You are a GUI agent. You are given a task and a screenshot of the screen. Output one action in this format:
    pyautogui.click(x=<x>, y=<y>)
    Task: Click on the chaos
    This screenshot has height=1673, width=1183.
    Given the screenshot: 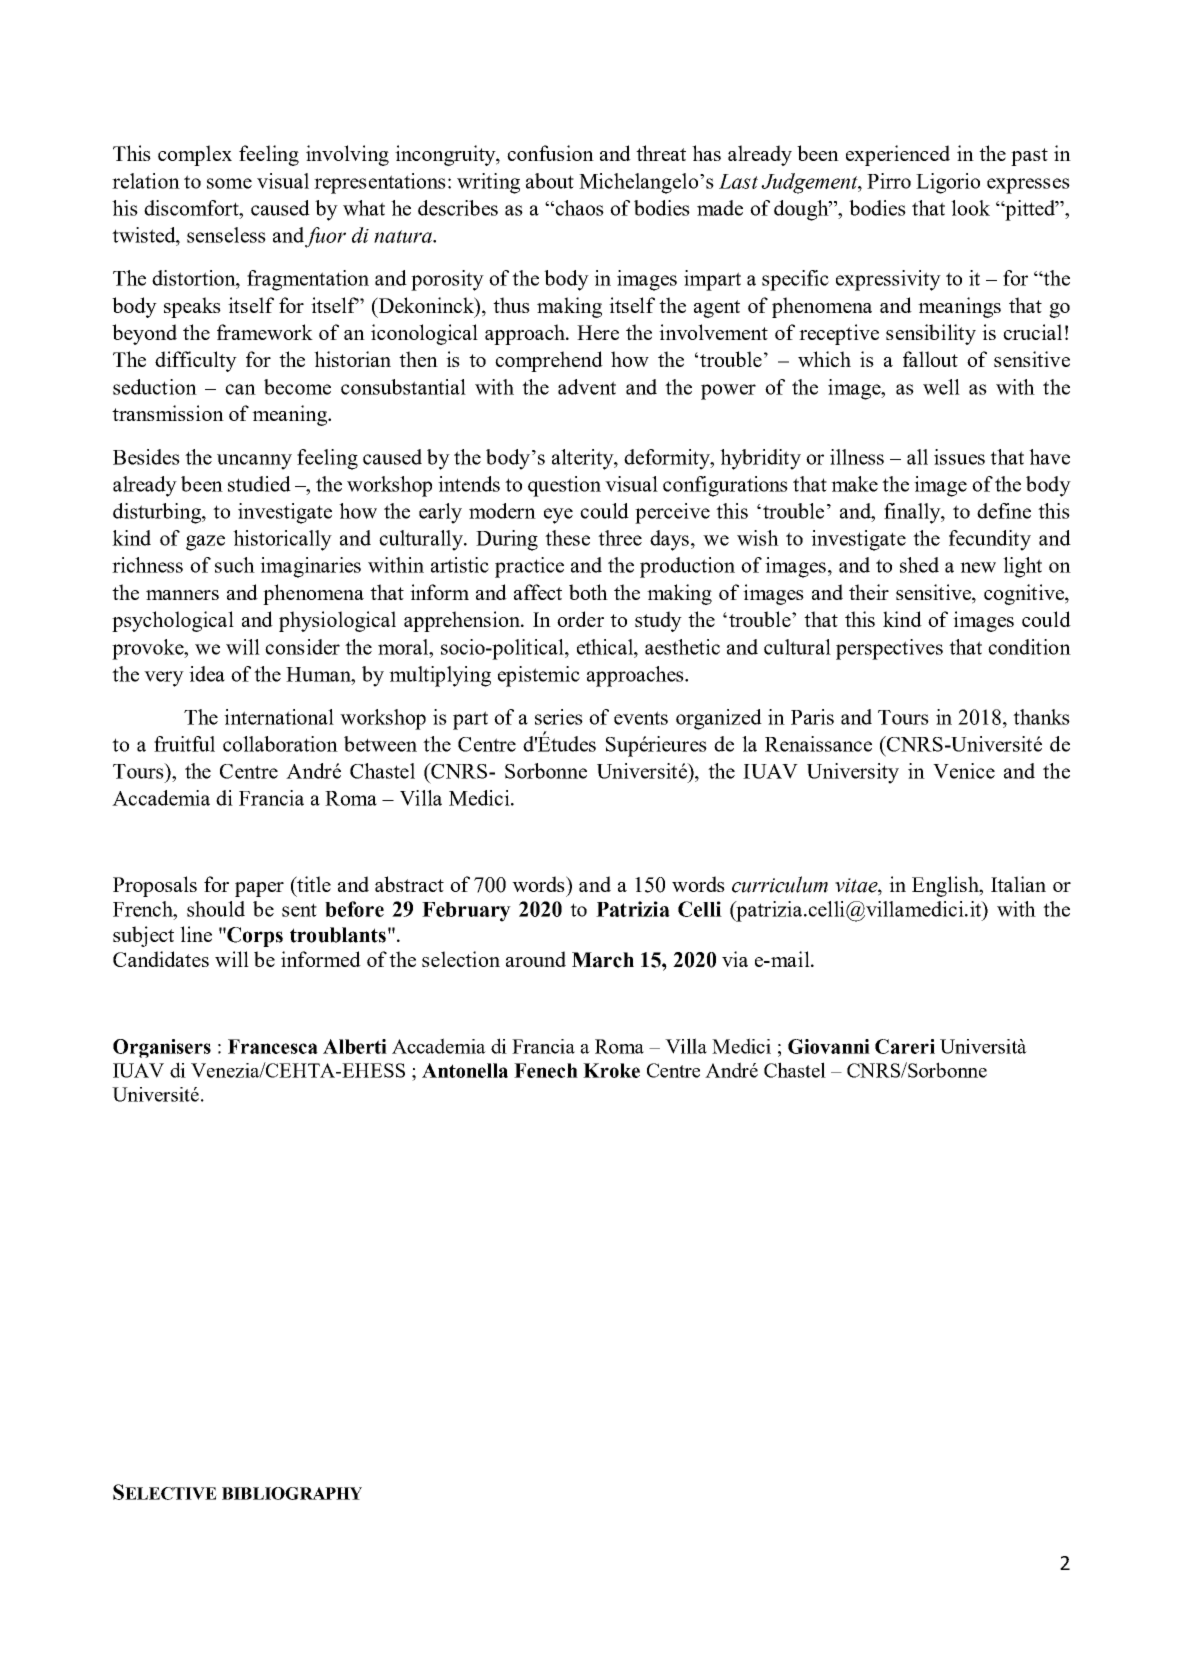 What is the action you would take?
    pyautogui.click(x=578, y=208)
